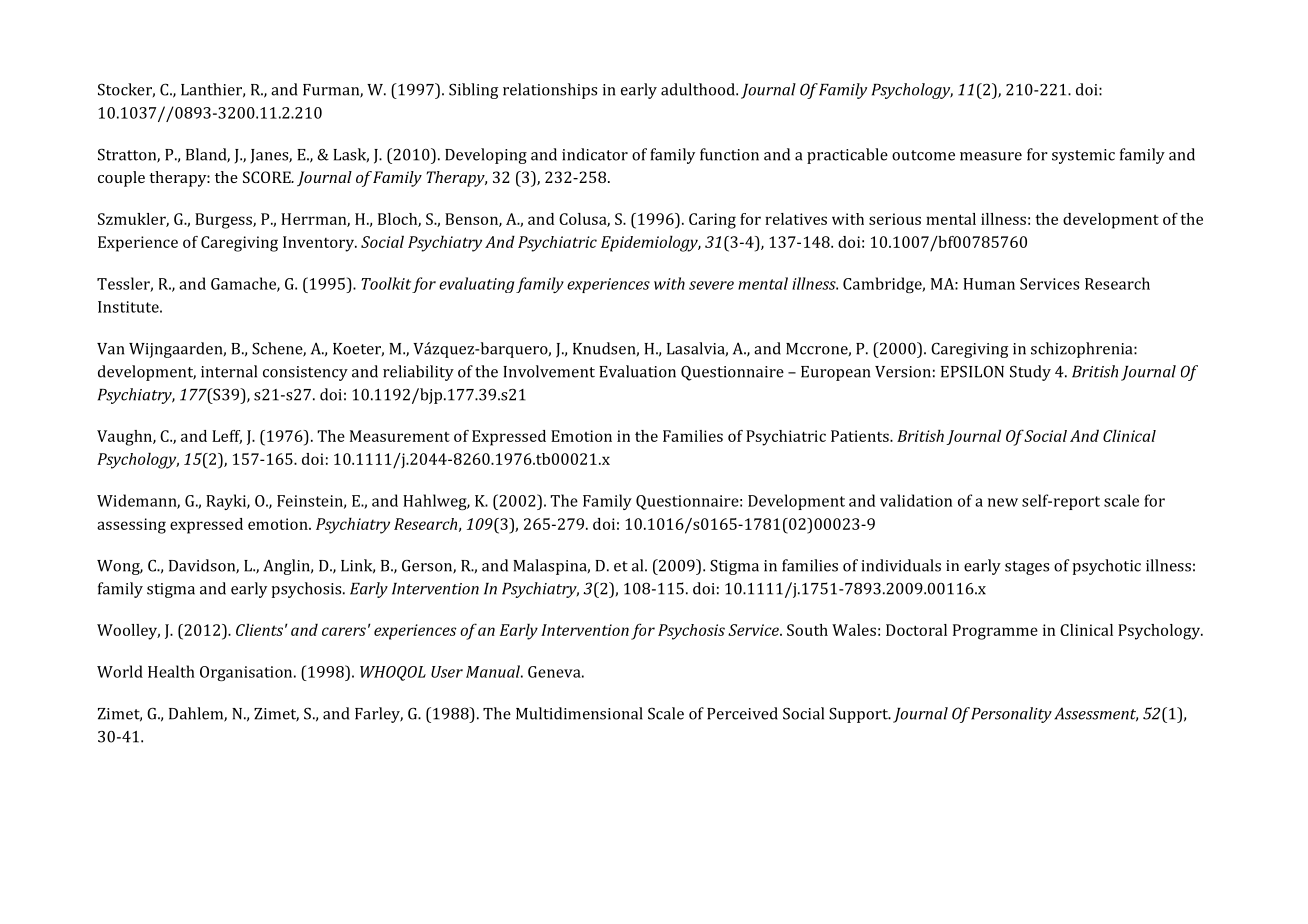 The image size is (1308, 924). I want to click on Multidimensional, so click(579, 713).
